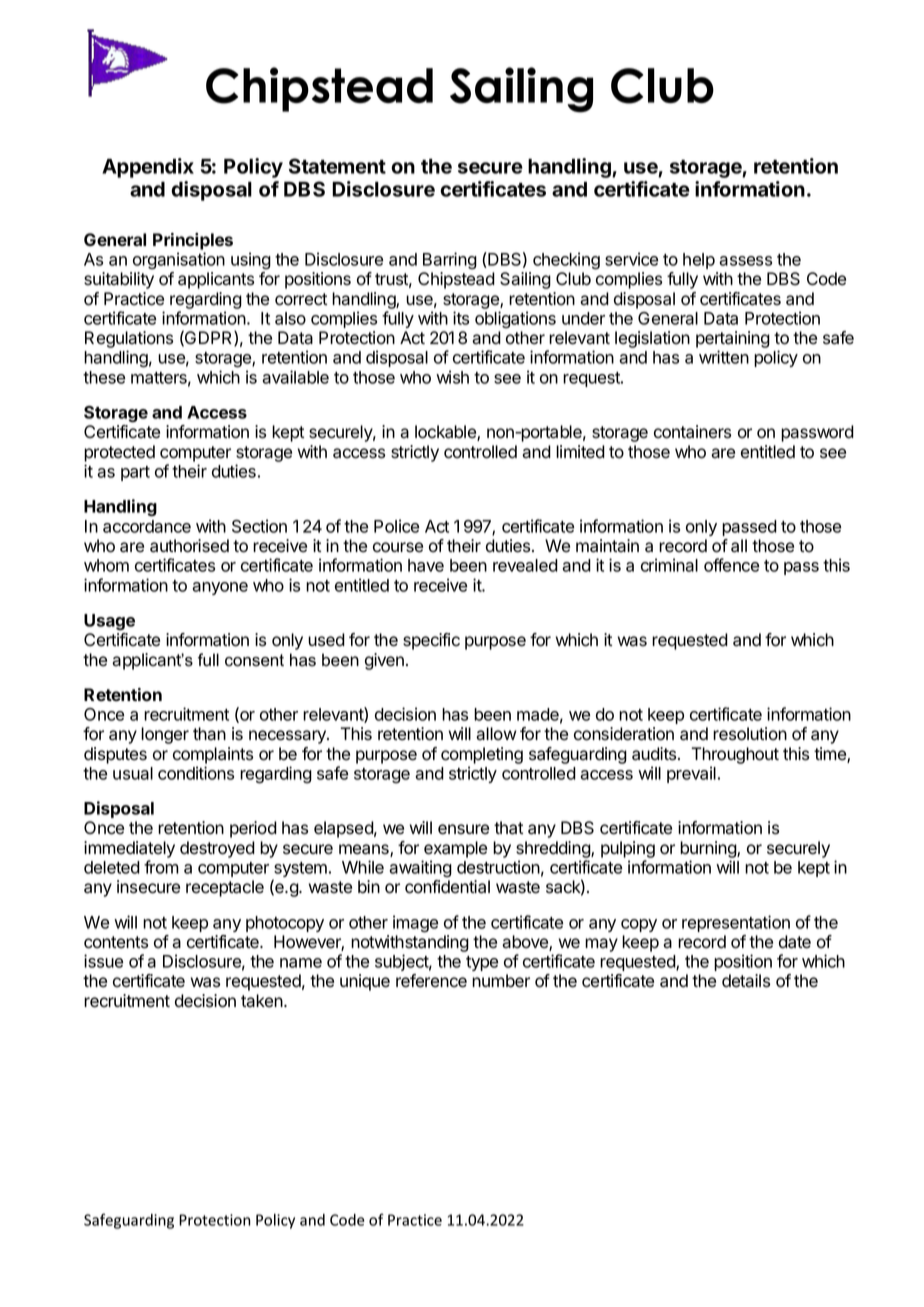 The height and width of the page is (1307, 924). Describe the element at coordinates (148, 168) in the page. I see `Appendix` at that location.
